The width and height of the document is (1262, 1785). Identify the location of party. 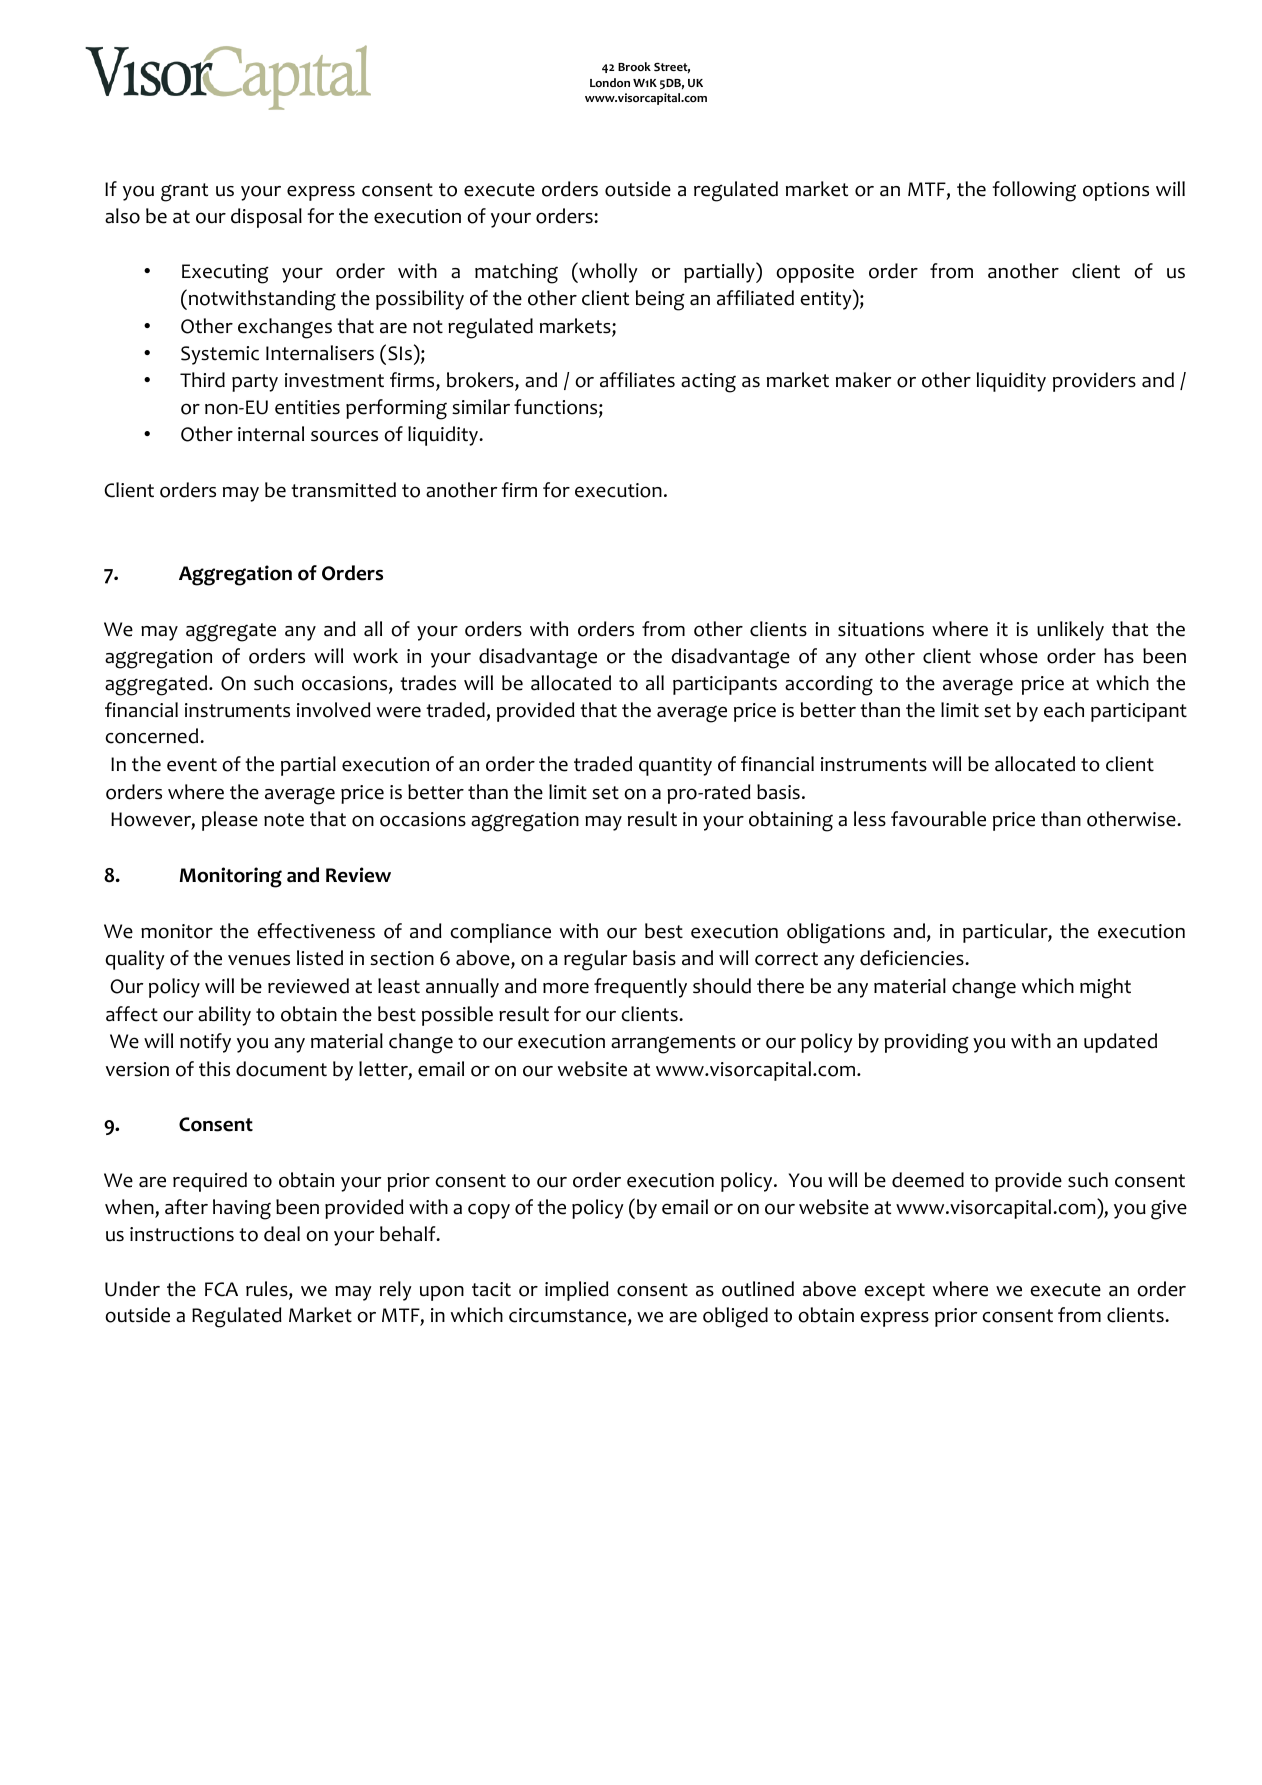
(255, 383).
